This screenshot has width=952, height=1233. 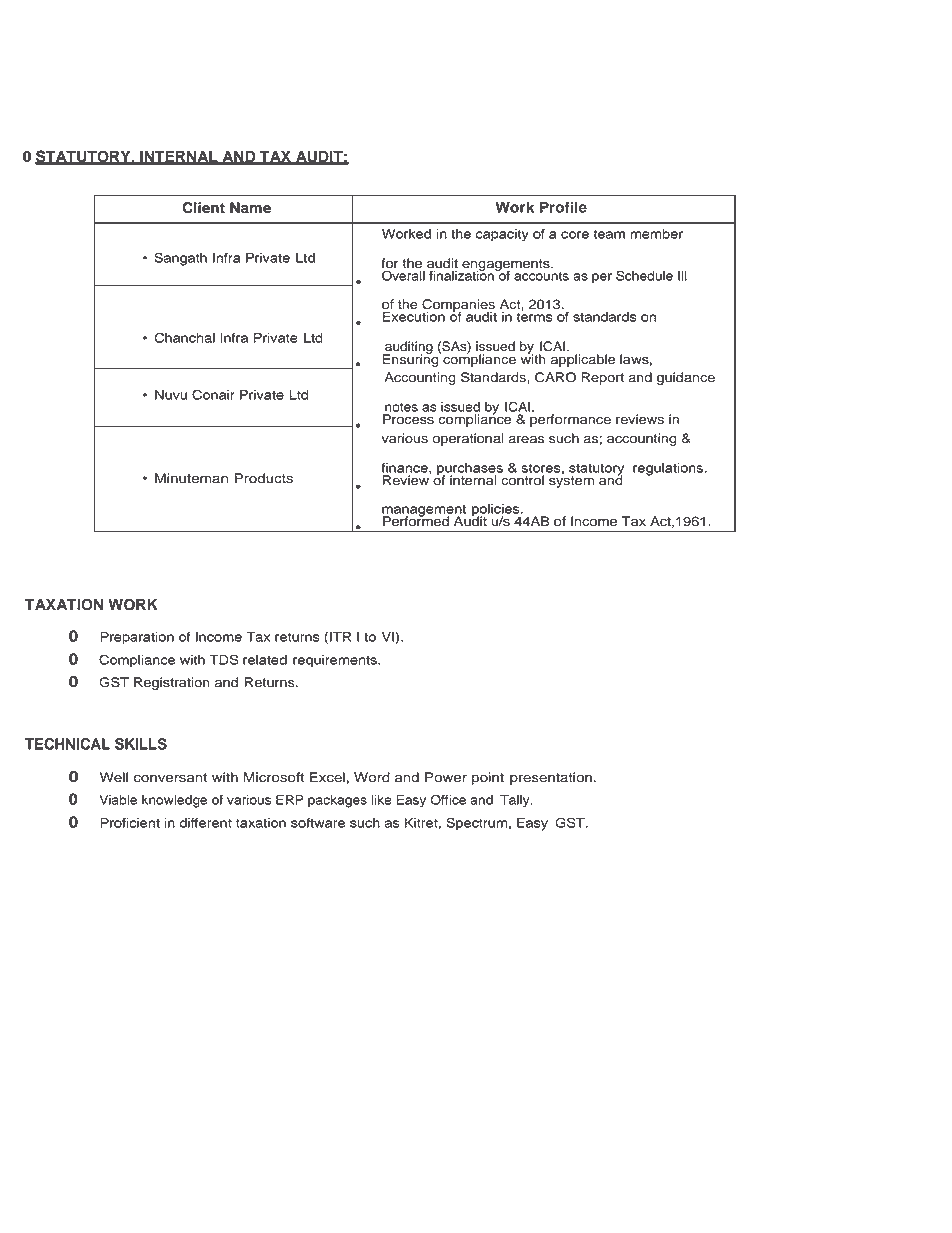 What do you see at coordinates (137, 638) in the screenshot?
I see `Preparation` at bounding box center [137, 638].
